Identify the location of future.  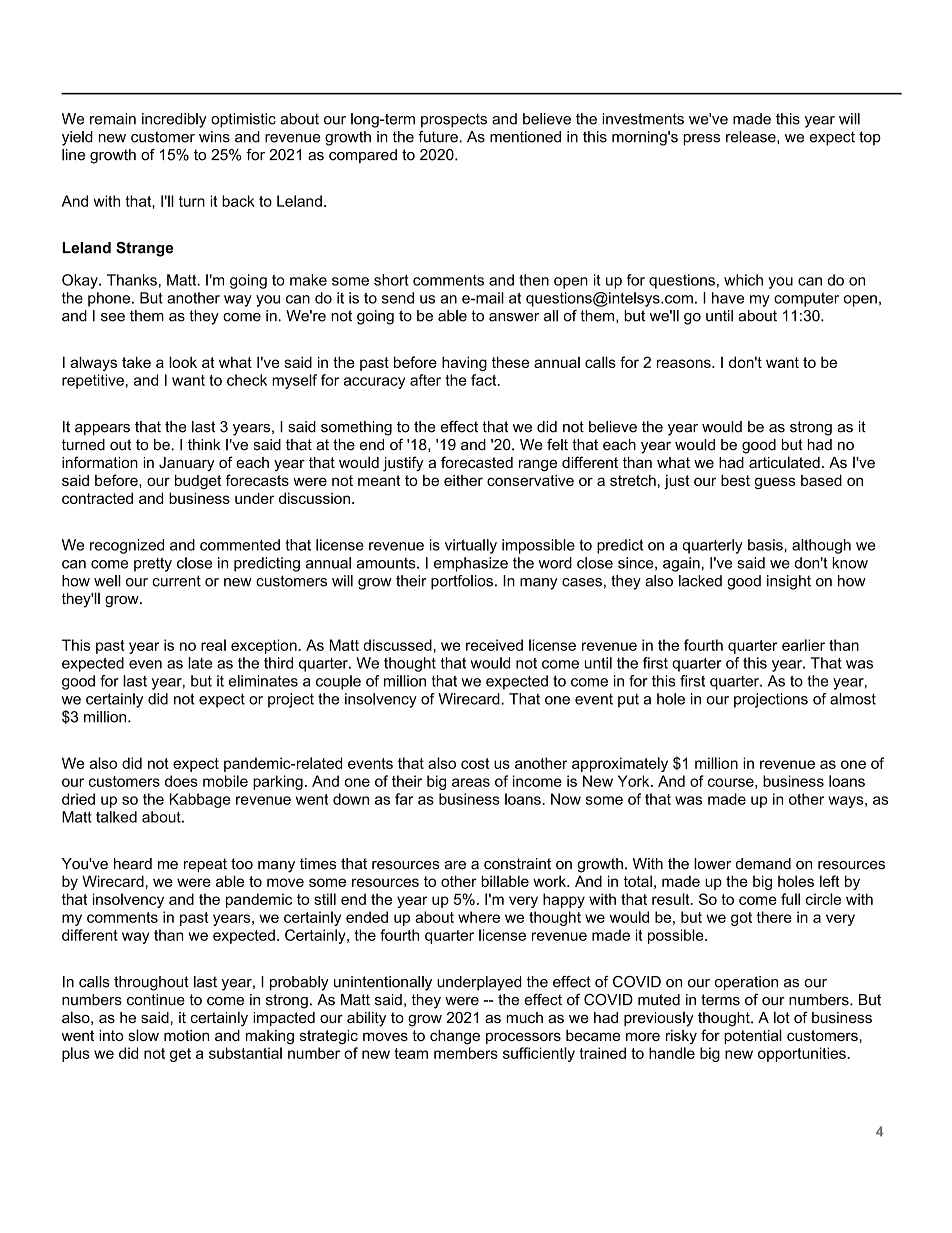
(439, 137).
